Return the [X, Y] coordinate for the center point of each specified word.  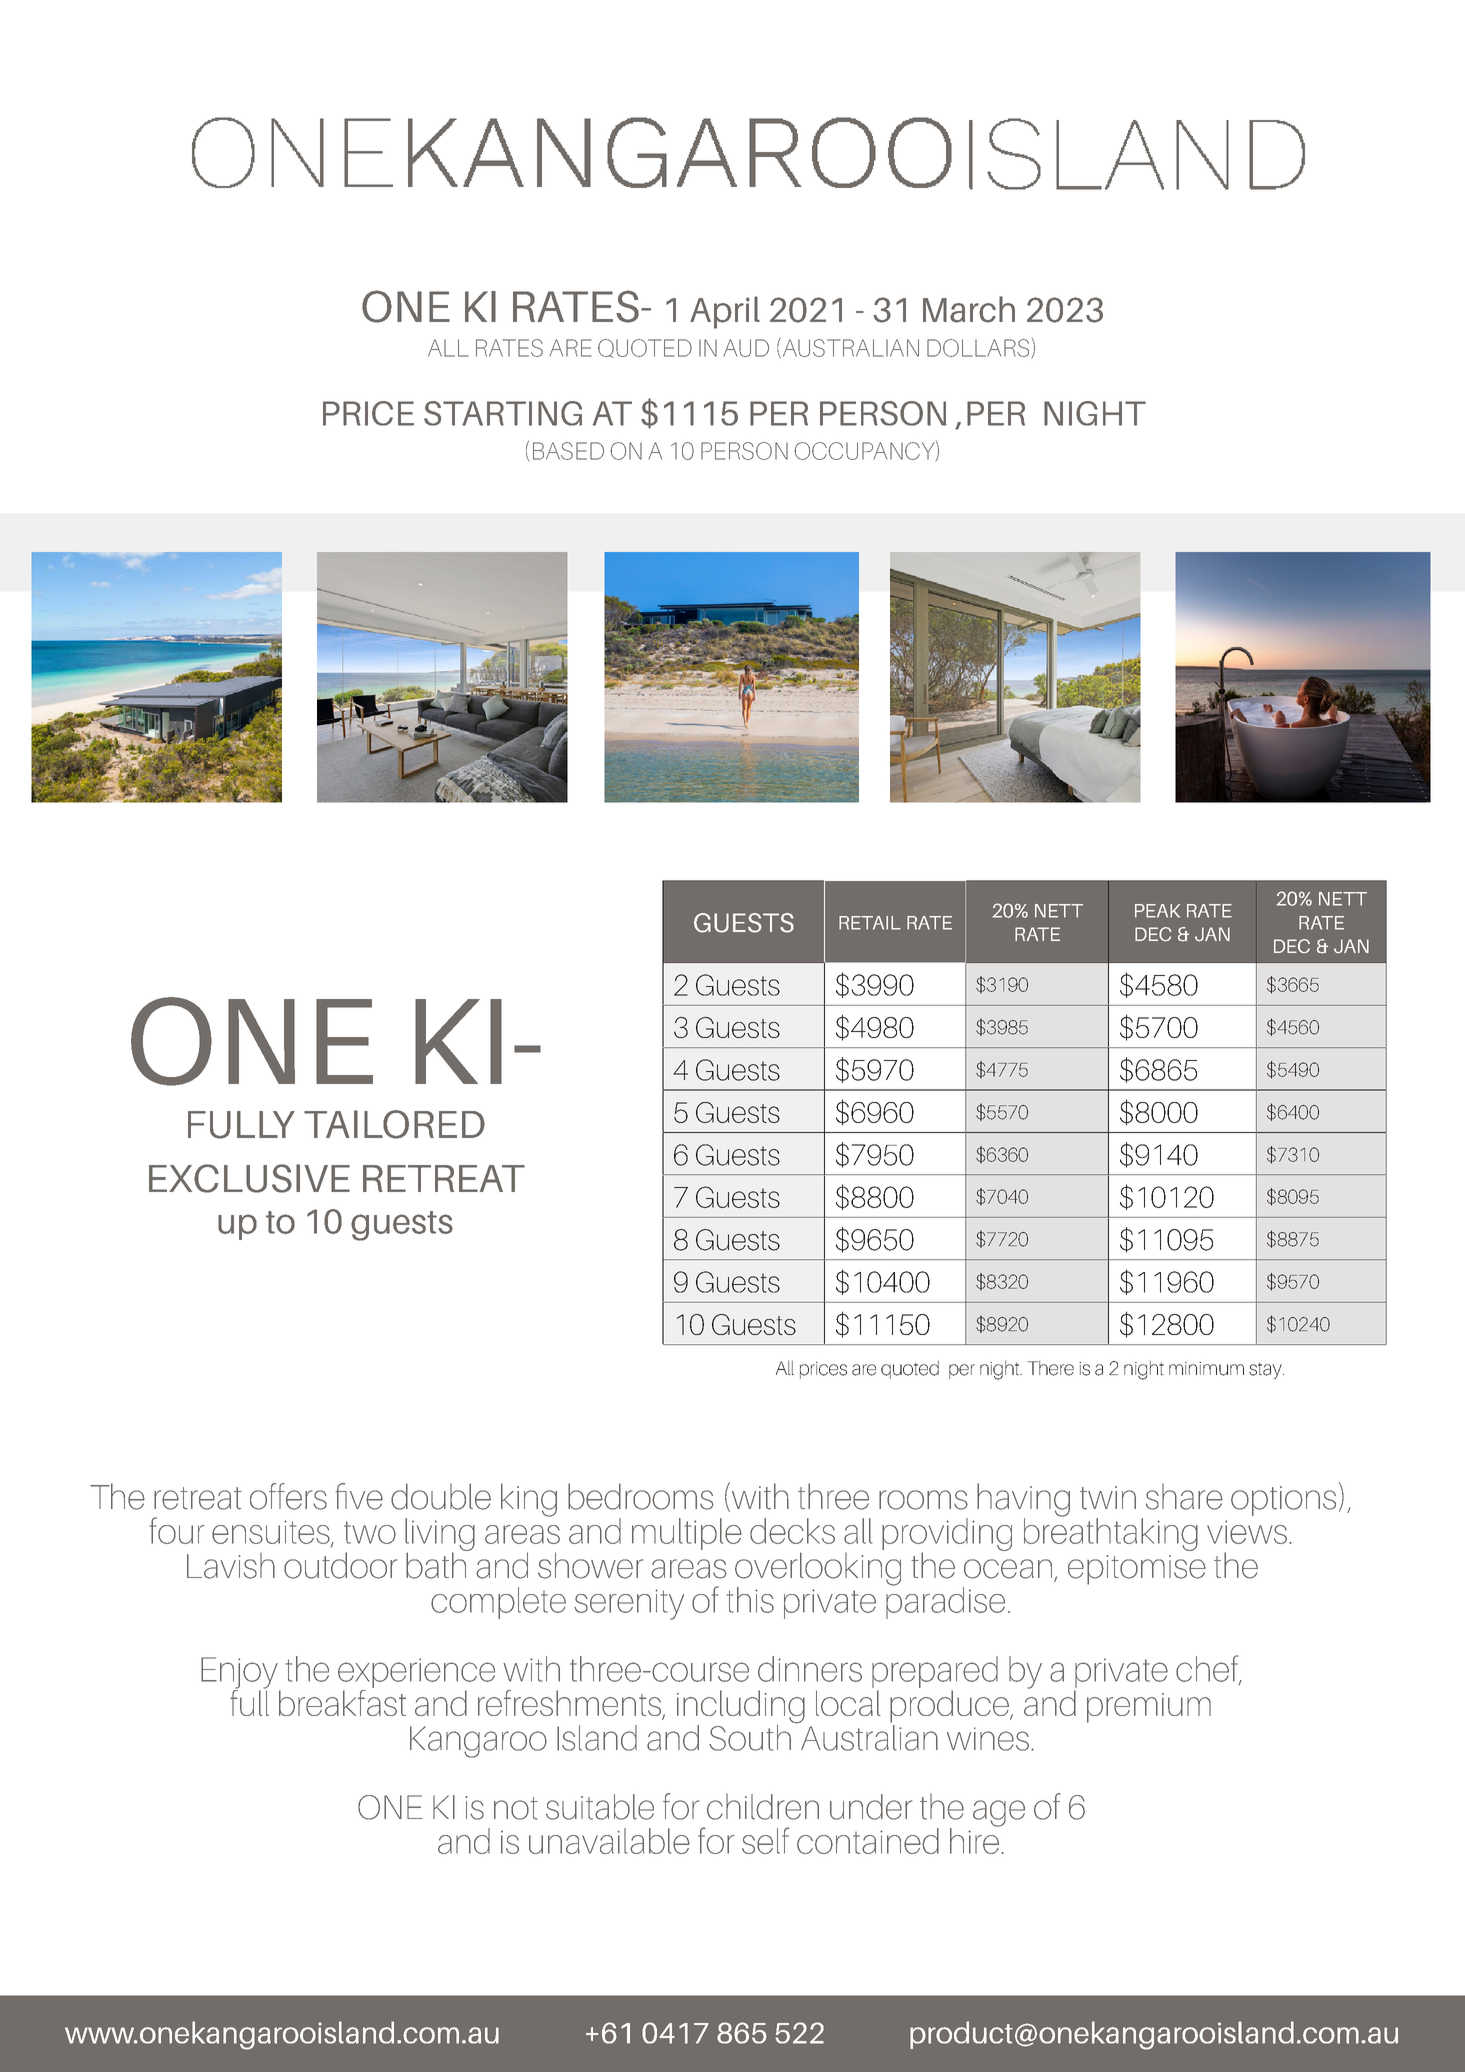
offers [288, 1496]
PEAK [1157, 911]
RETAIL [870, 923]
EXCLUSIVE [249, 1178]
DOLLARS [979, 348]
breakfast [342, 1701]
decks [792, 1531]
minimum [1206, 1369]
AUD [746, 348]
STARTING [503, 413]
